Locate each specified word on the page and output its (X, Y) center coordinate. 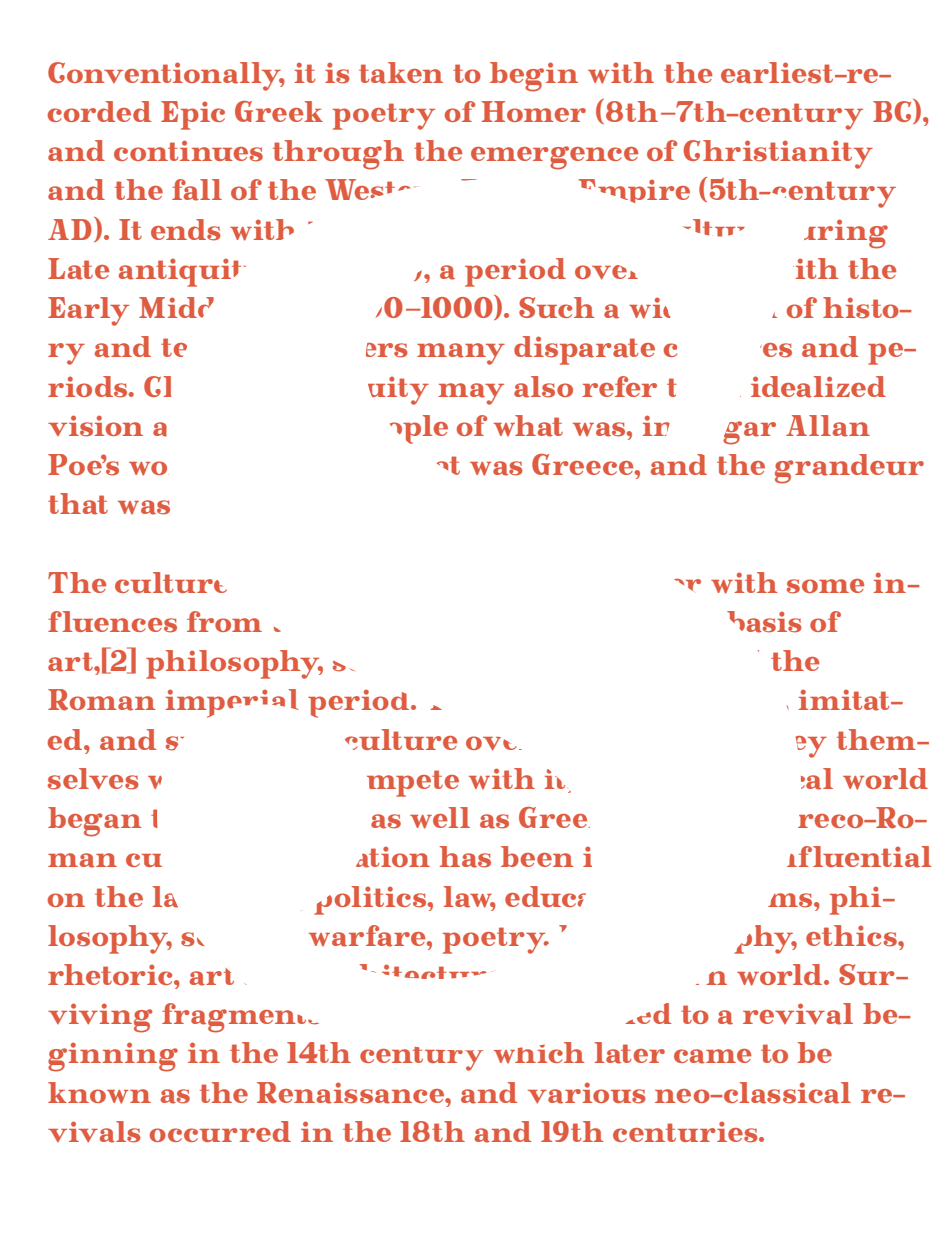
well (440, 818)
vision (95, 426)
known (99, 1093)
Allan (828, 426)
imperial (231, 703)
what (528, 426)
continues (188, 151)
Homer (533, 111)
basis (764, 622)
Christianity (778, 154)
